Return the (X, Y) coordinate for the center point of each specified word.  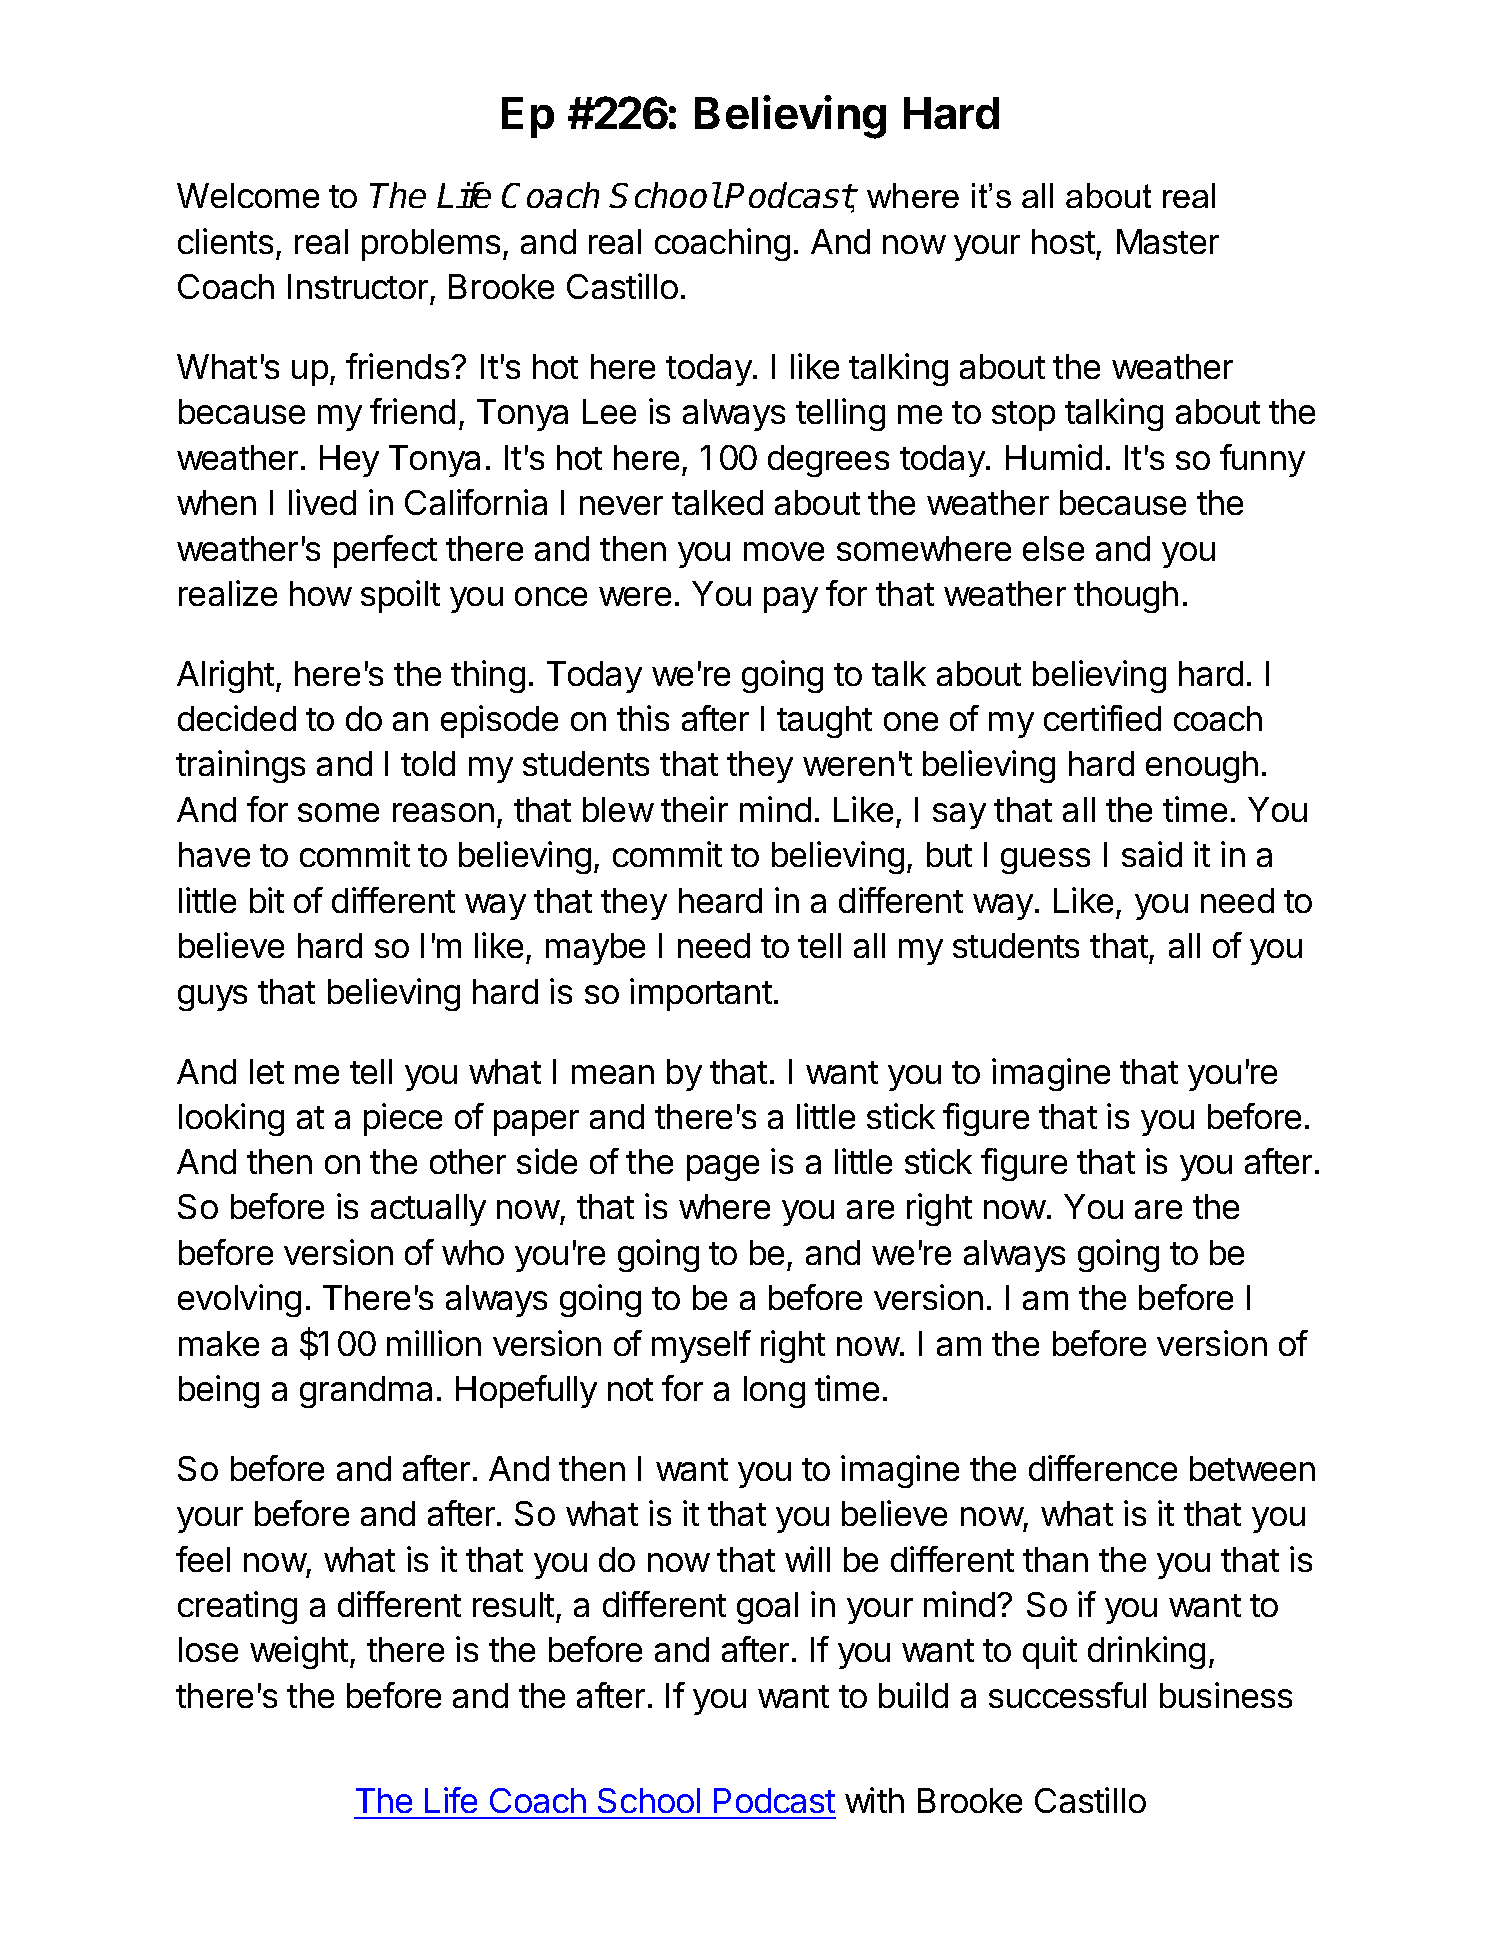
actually (428, 1210)
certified (1102, 718)
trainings (240, 766)
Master (1168, 241)
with (874, 1800)
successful (1067, 1695)
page (723, 1168)
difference (1103, 1468)
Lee (609, 411)
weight (299, 1652)
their (694, 809)
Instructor (358, 286)
